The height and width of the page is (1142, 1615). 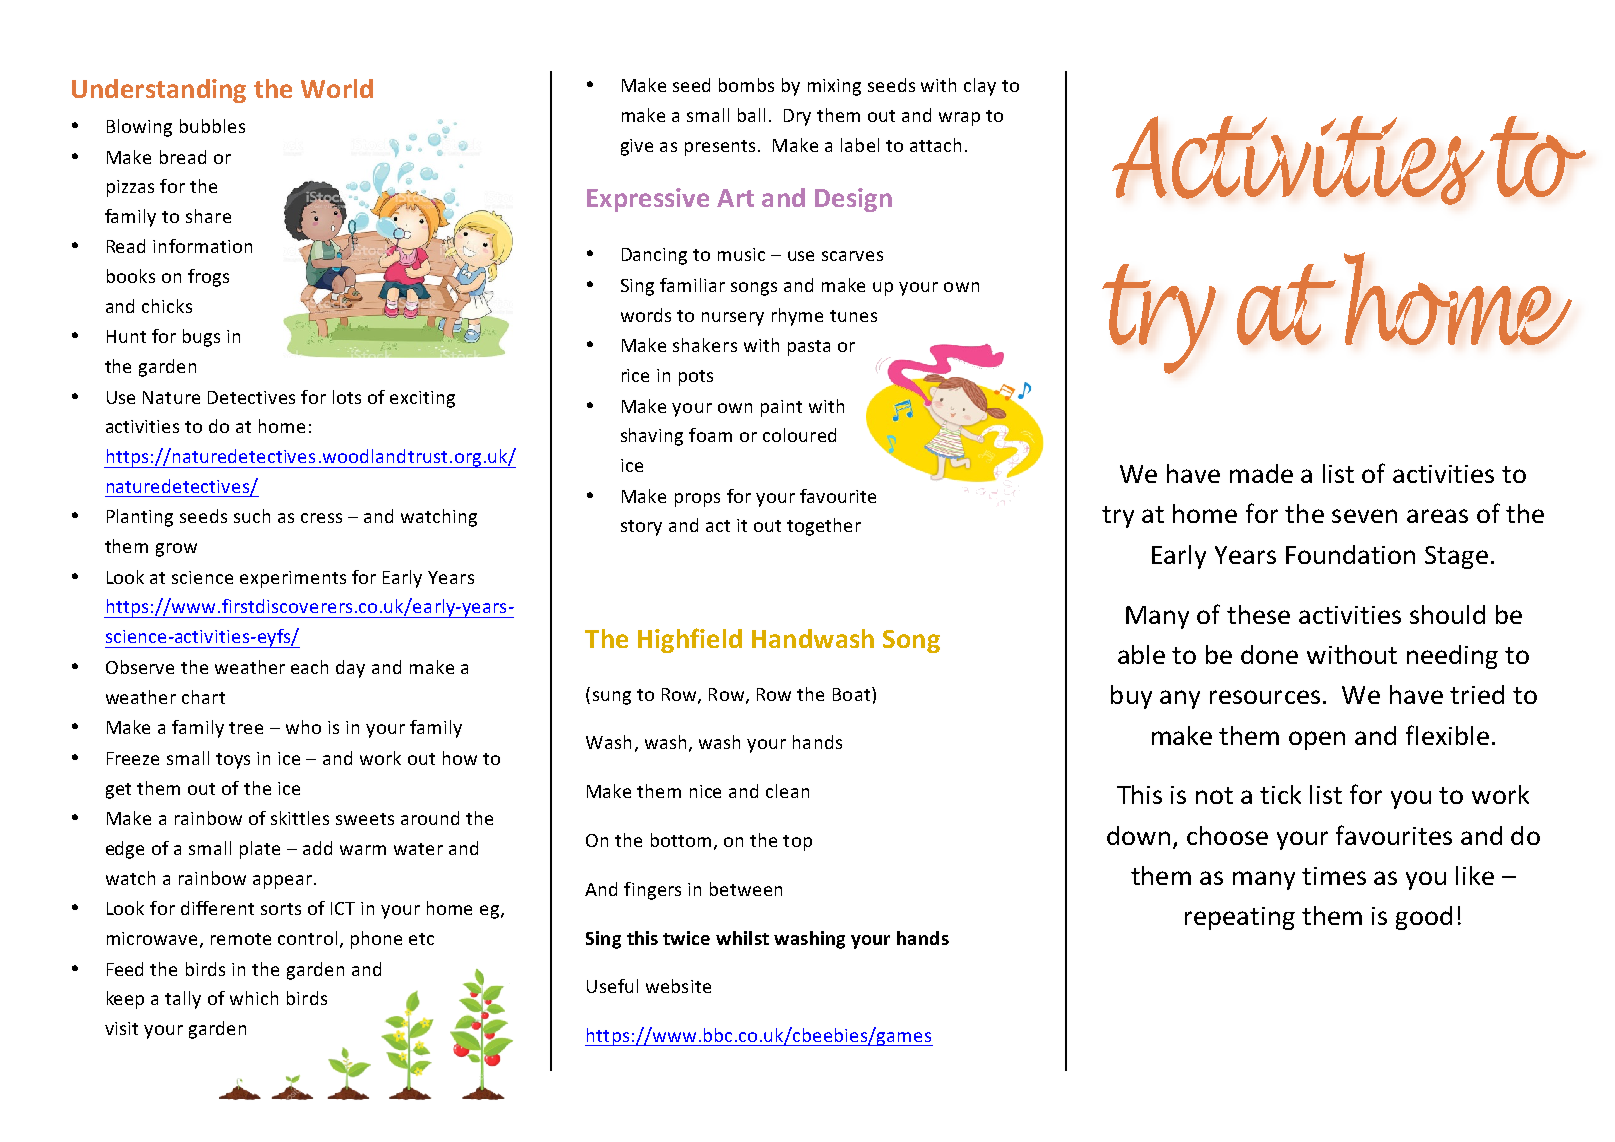 I want to click on repeating, so click(x=1240, y=918).
